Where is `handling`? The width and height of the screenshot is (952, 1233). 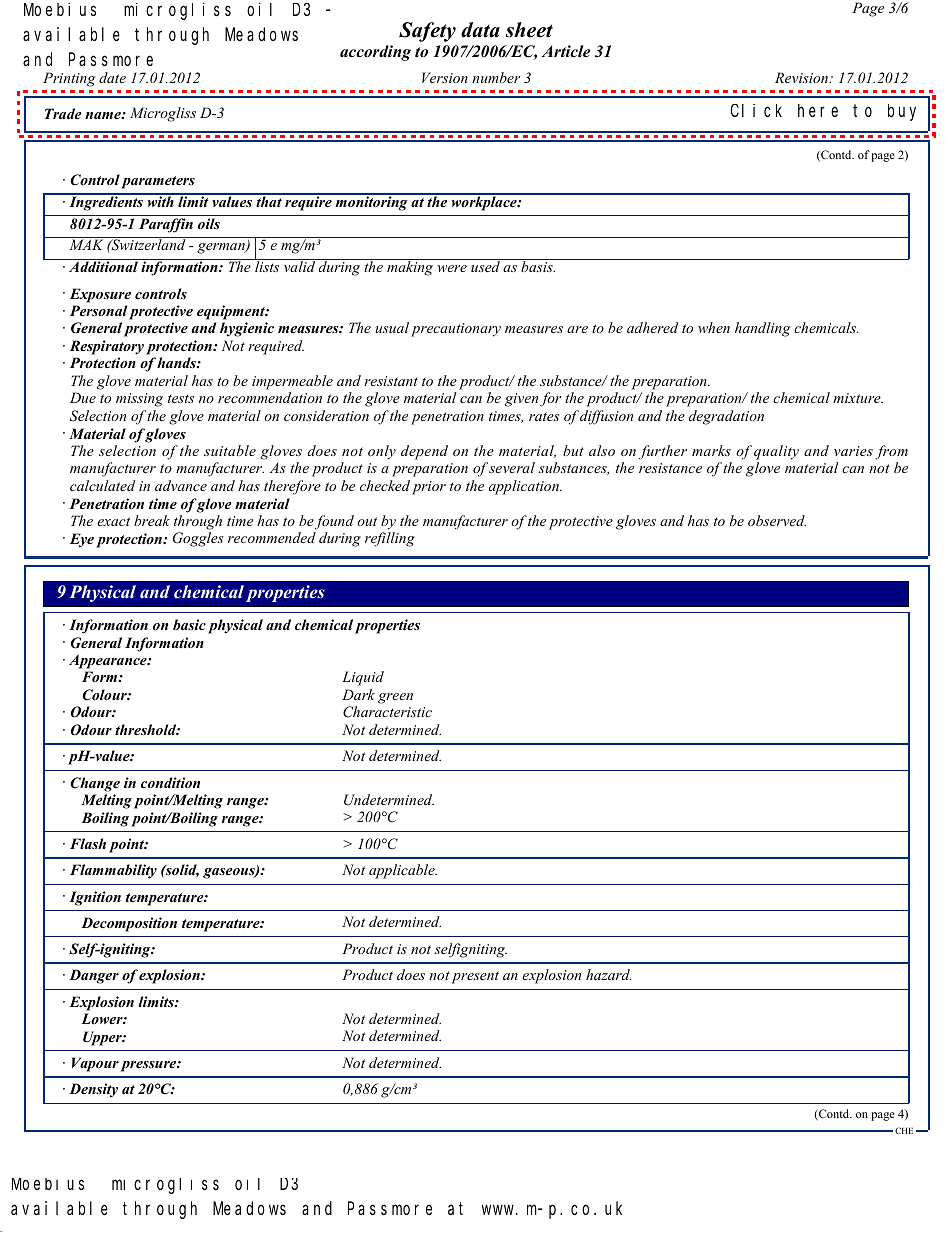
handling is located at coordinates (763, 329).
